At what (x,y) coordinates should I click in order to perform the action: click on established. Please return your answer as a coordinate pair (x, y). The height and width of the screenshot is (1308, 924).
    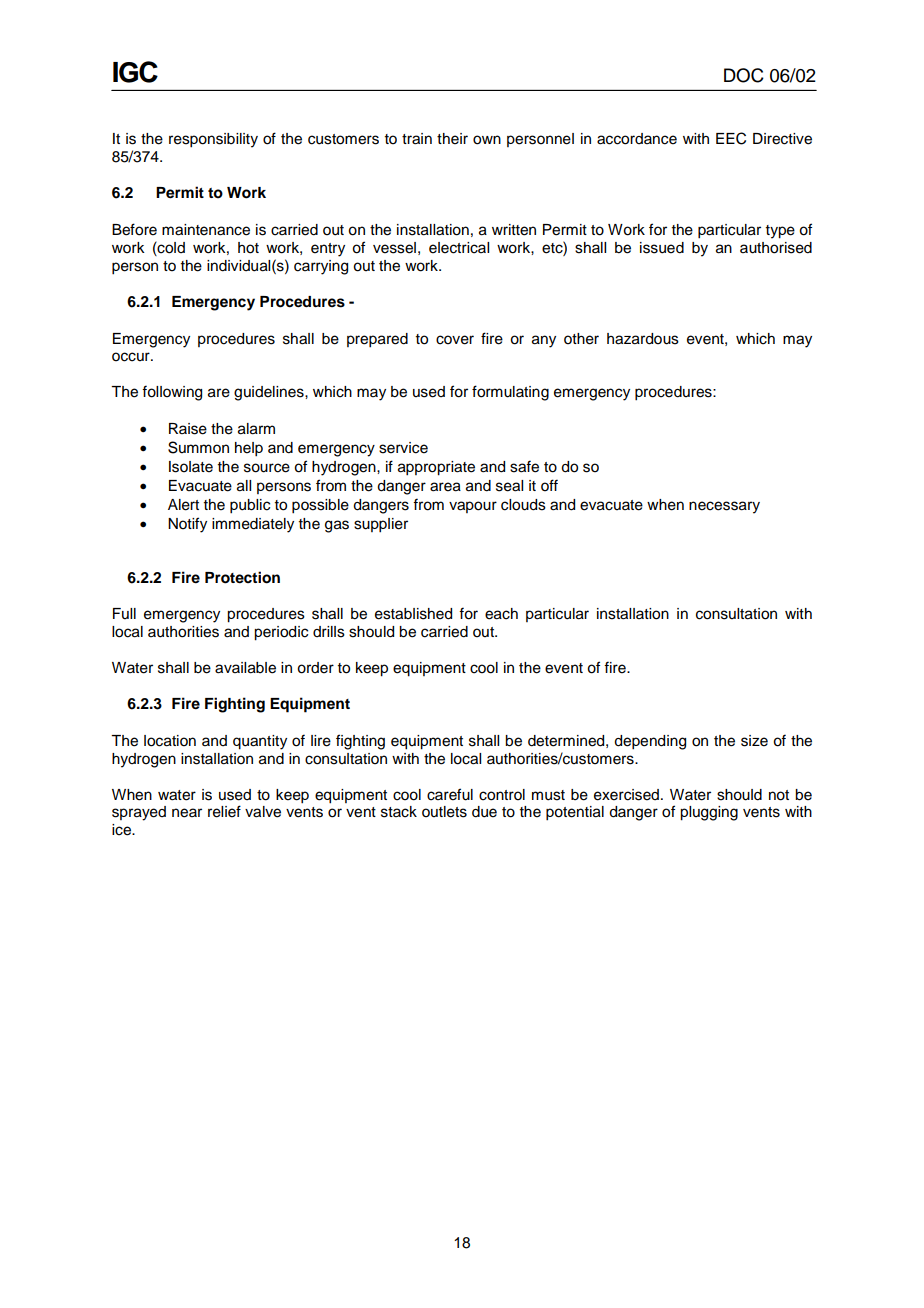
    Looking at the image, I should click on (413, 614).
